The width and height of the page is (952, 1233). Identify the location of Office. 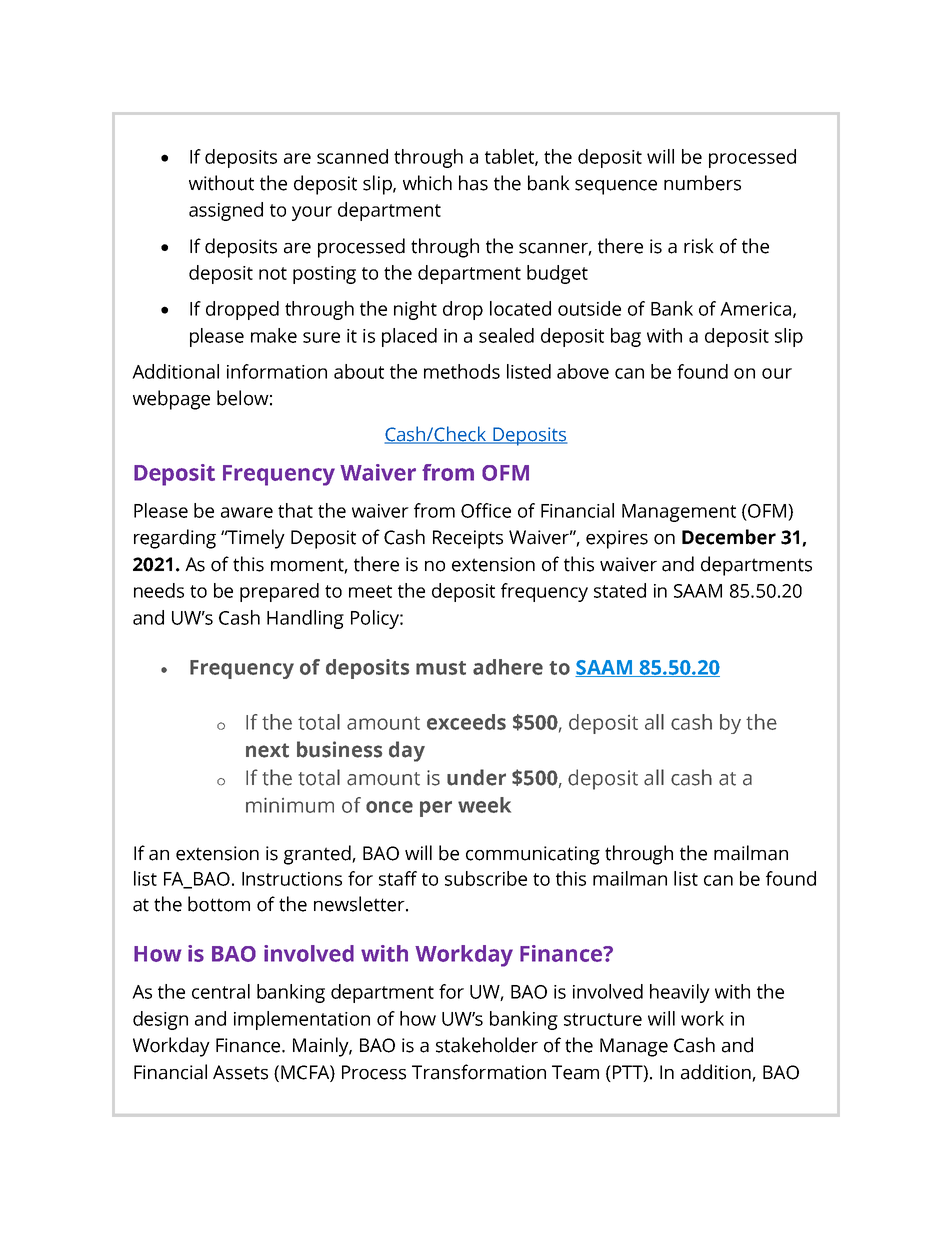
(486, 510).
